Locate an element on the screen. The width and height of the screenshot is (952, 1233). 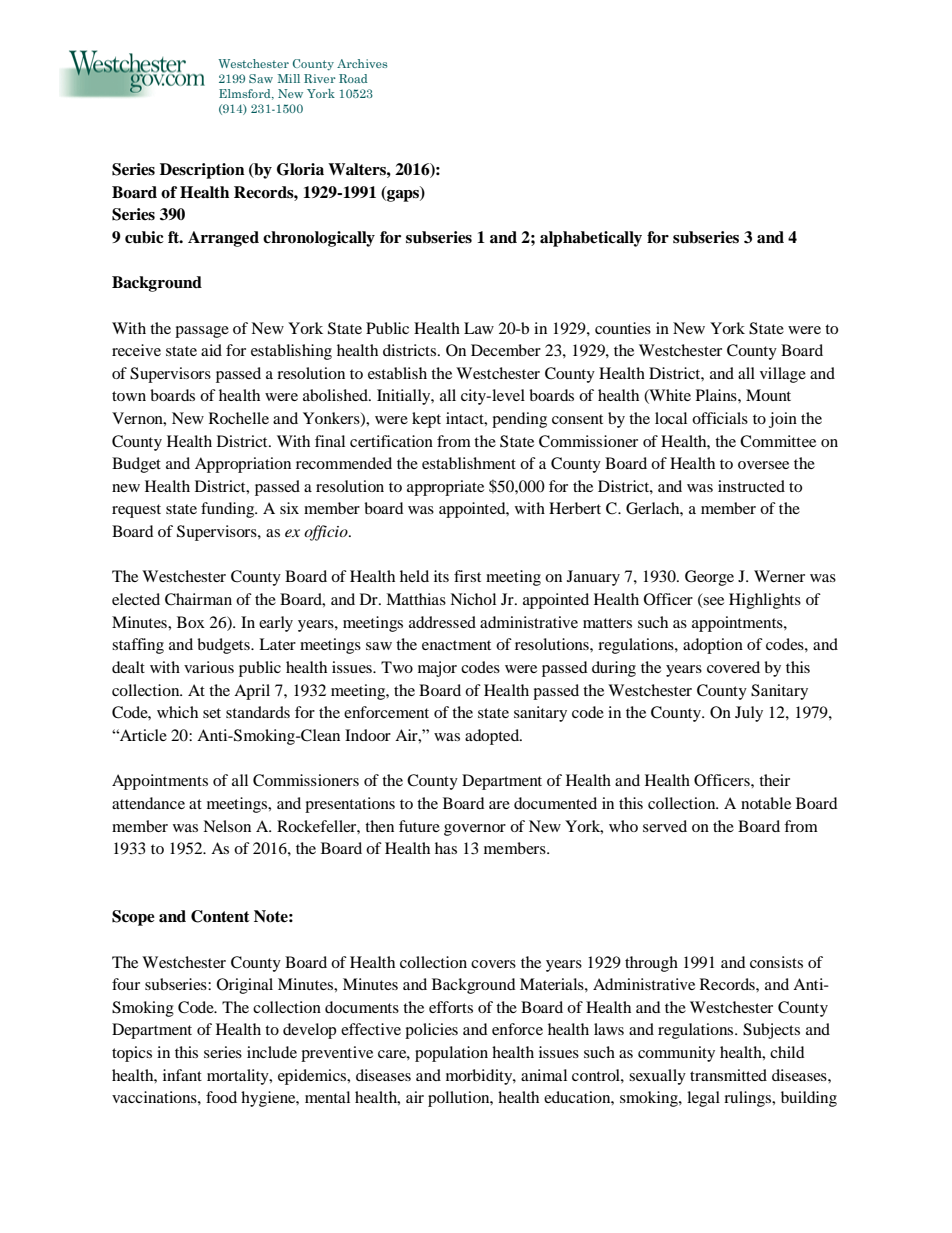
Mill is located at coordinates (289, 78).
